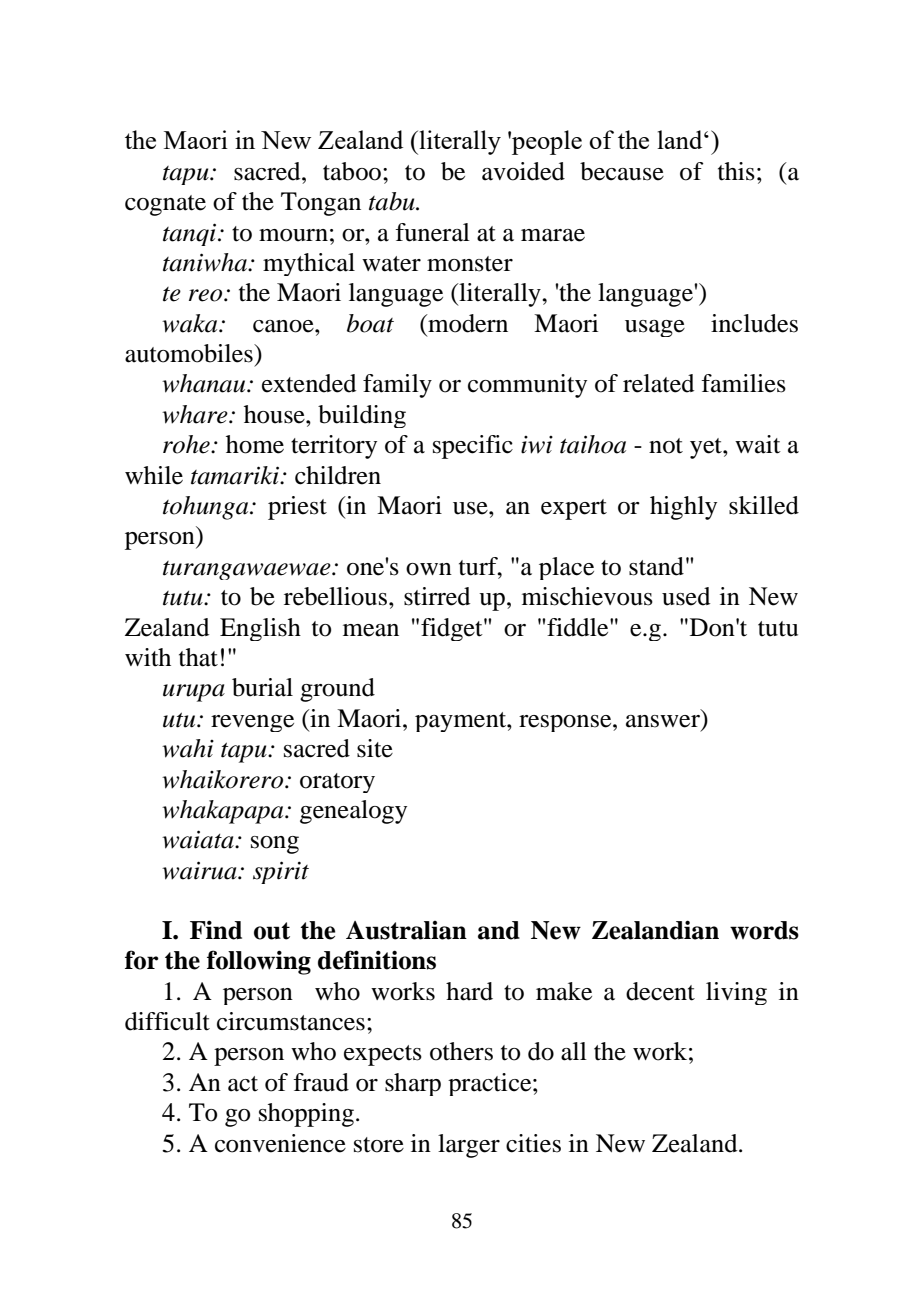 This screenshot has width=924, height=1311. Describe the element at coordinates (736, 171) in the screenshot. I see `this` at that location.
